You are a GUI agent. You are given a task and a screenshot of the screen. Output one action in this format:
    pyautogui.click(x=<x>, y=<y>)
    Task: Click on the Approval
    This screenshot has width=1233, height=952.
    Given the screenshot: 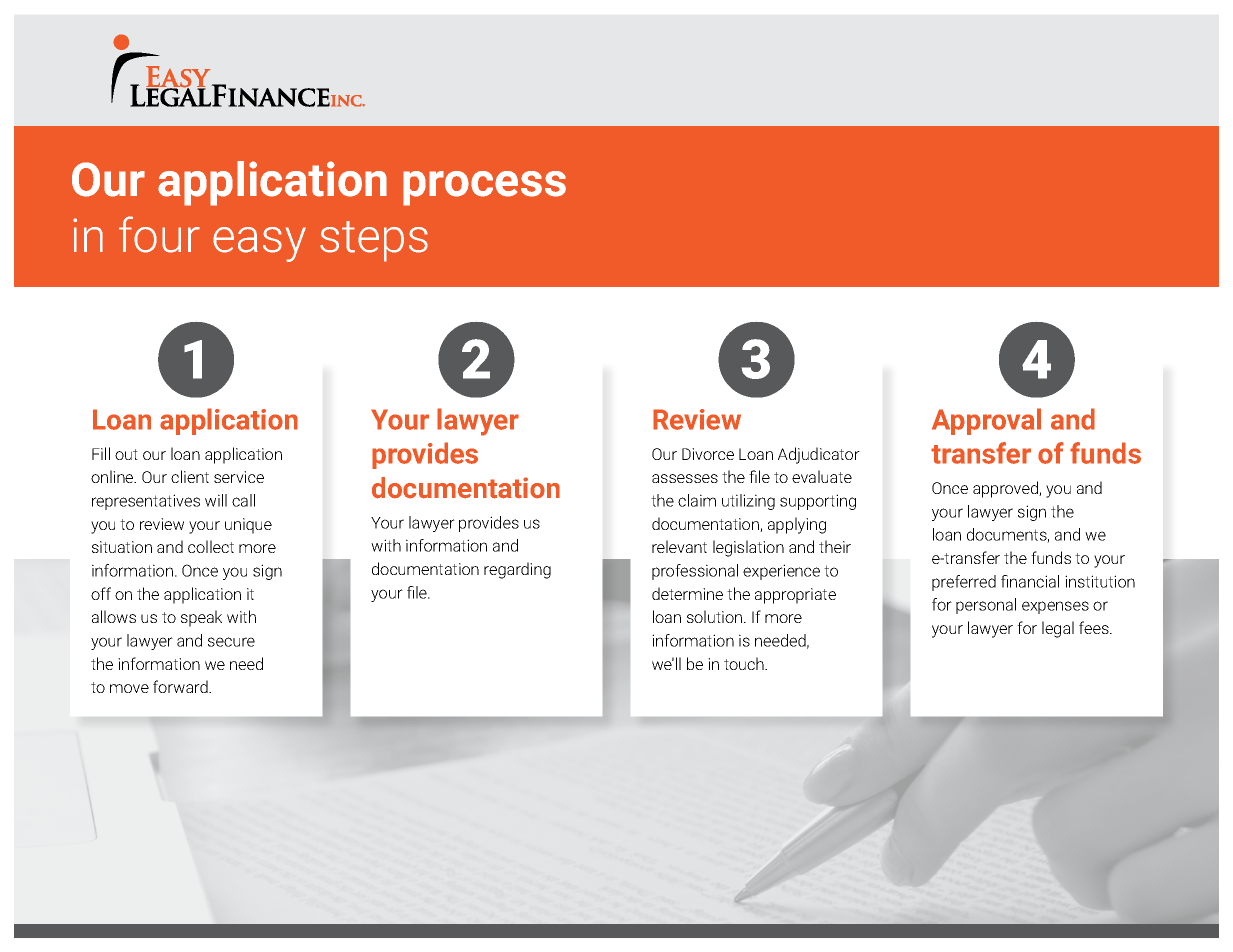 What is the action you would take?
    pyautogui.click(x=986, y=421)
